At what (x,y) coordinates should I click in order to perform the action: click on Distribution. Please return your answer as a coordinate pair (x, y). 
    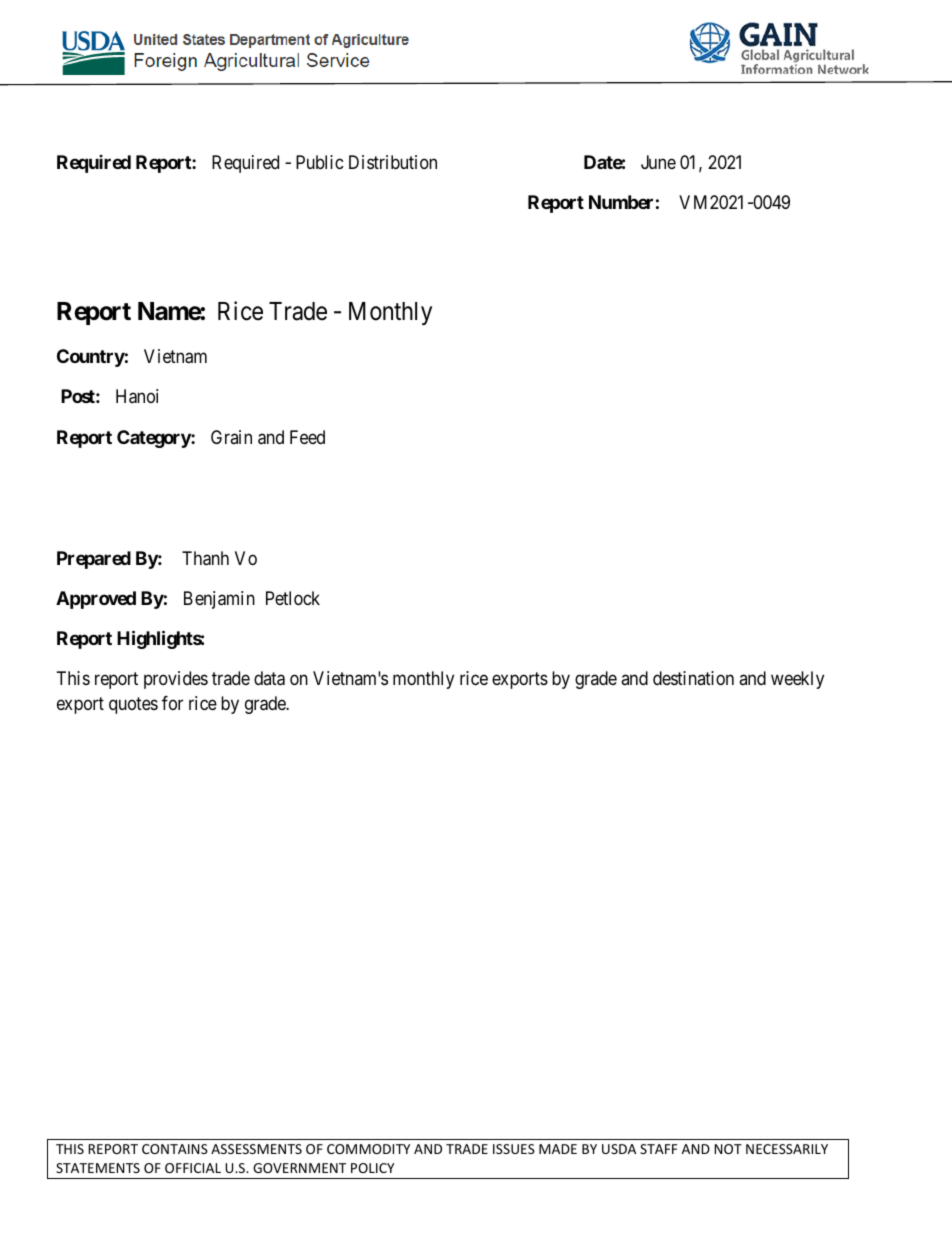
    Looking at the image, I should click on (393, 162).
